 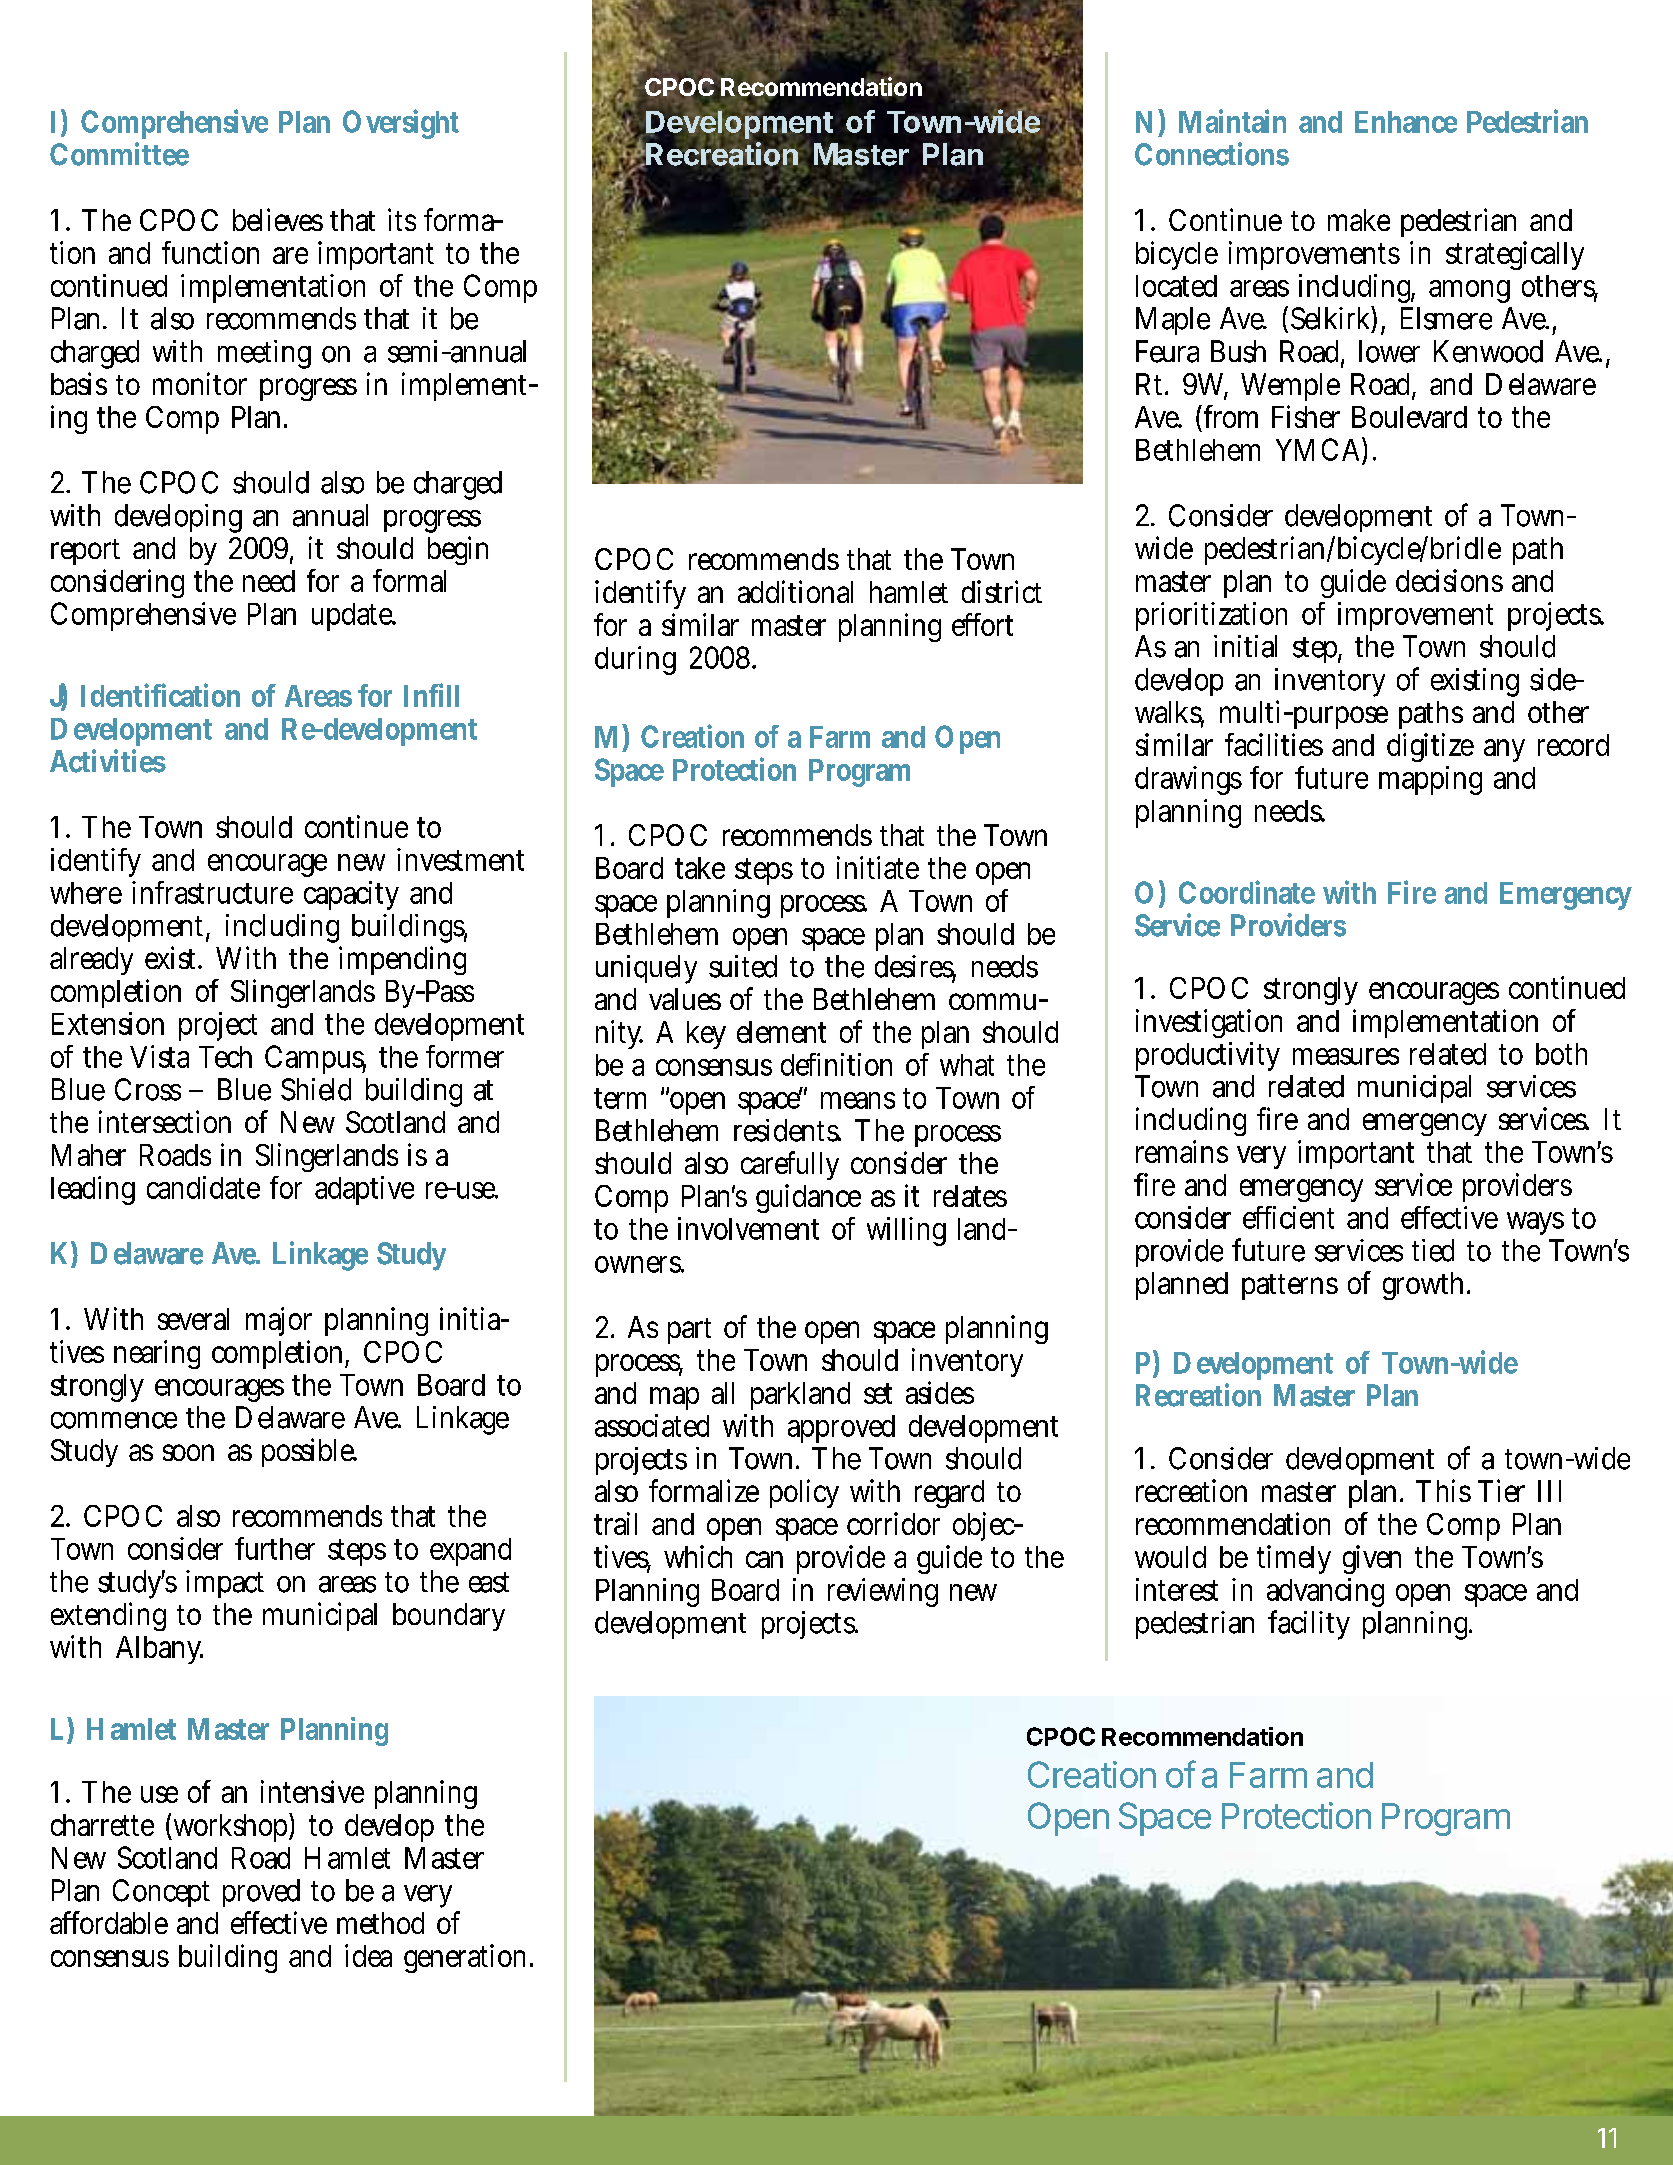 What do you see at coordinates (1176, 286) in the image?
I see `located` at bounding box center [1176, 286].
